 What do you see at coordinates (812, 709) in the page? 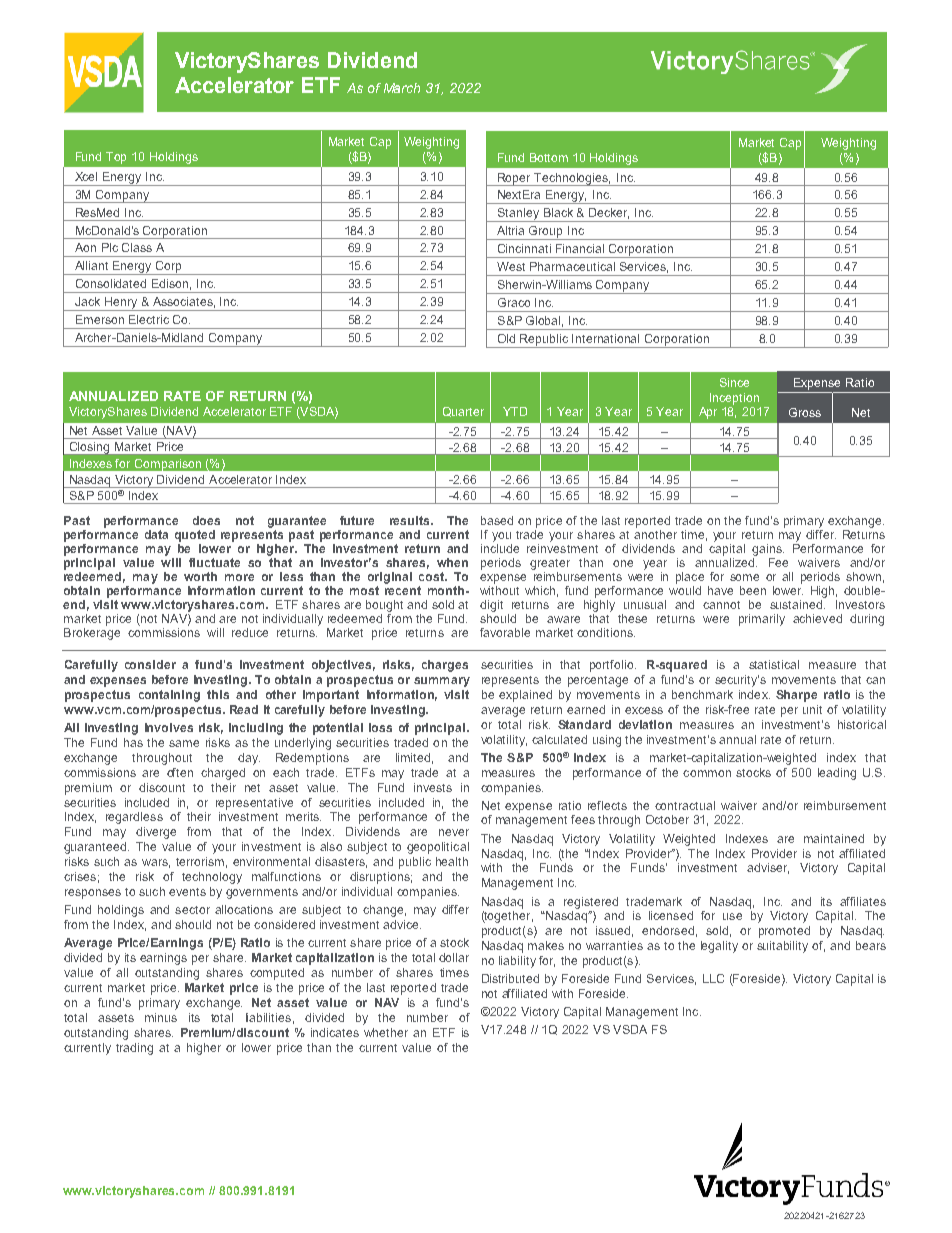
I see `unit` at bounding box center [812, 709].
